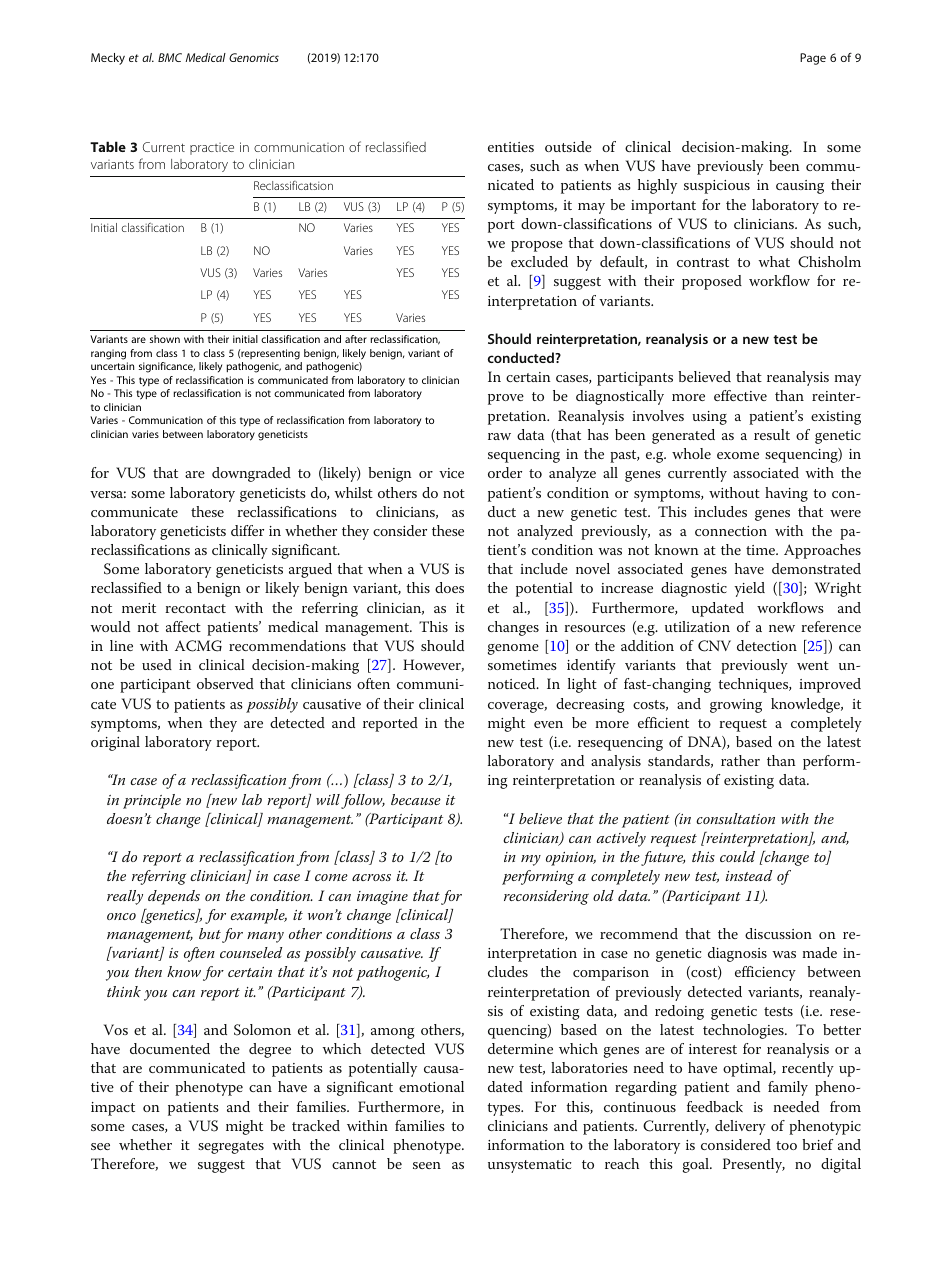 This screenshot has height=1265, width=952. Describe the element at coordinates (113, 1109) in the screenshot. I see `impact` at that location.
